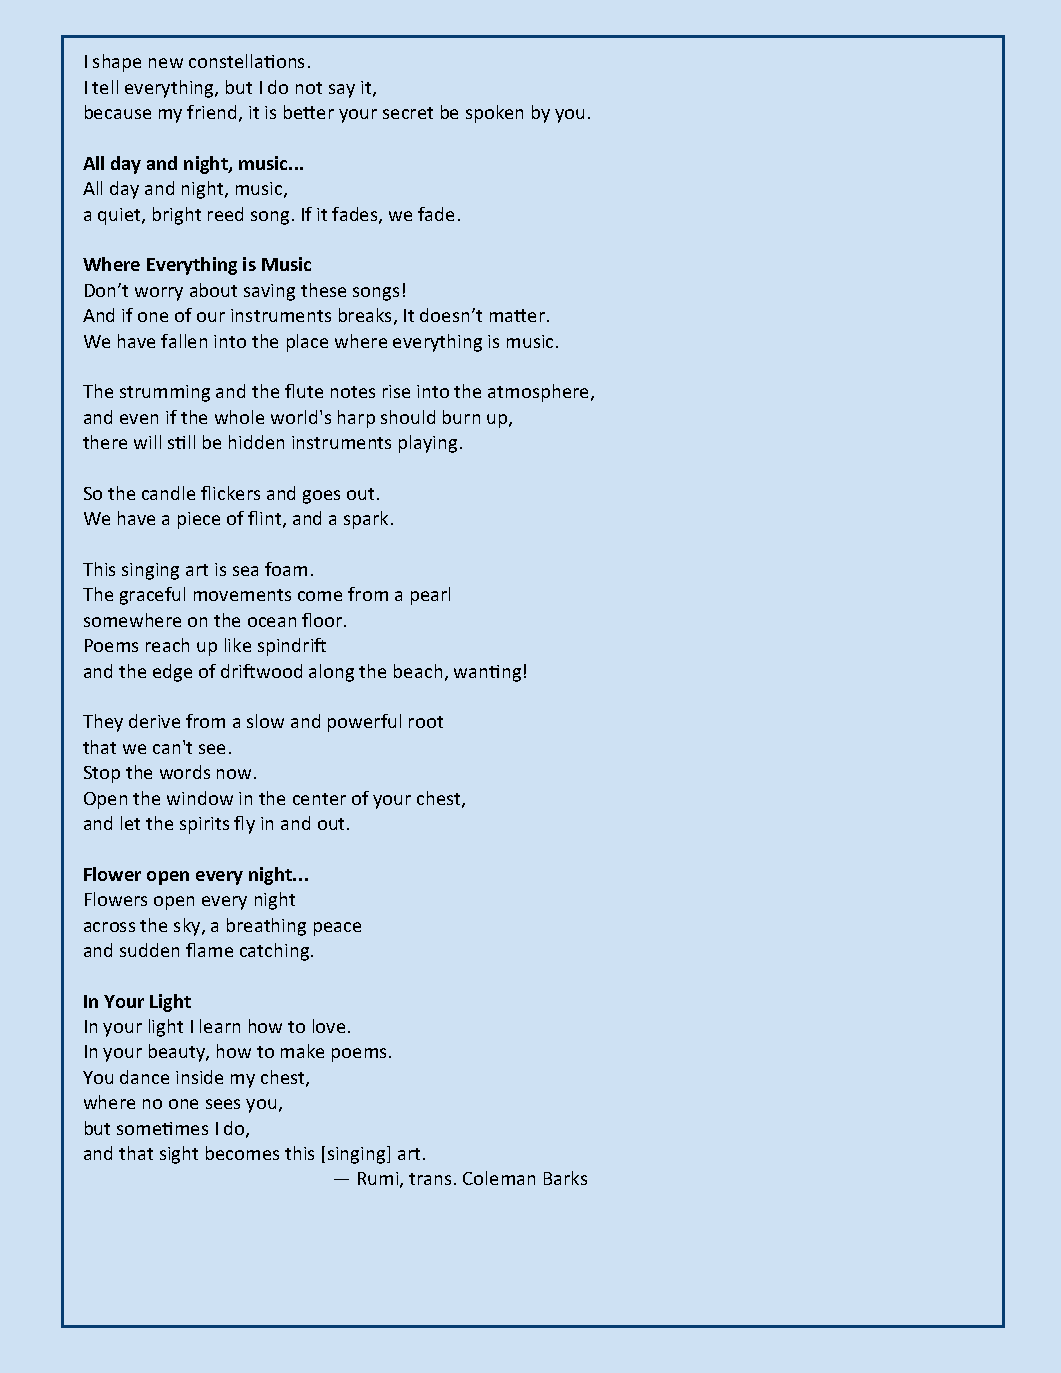  Describe the element at coordinates (152, 596) in the page. I see `graceful` at that location.
